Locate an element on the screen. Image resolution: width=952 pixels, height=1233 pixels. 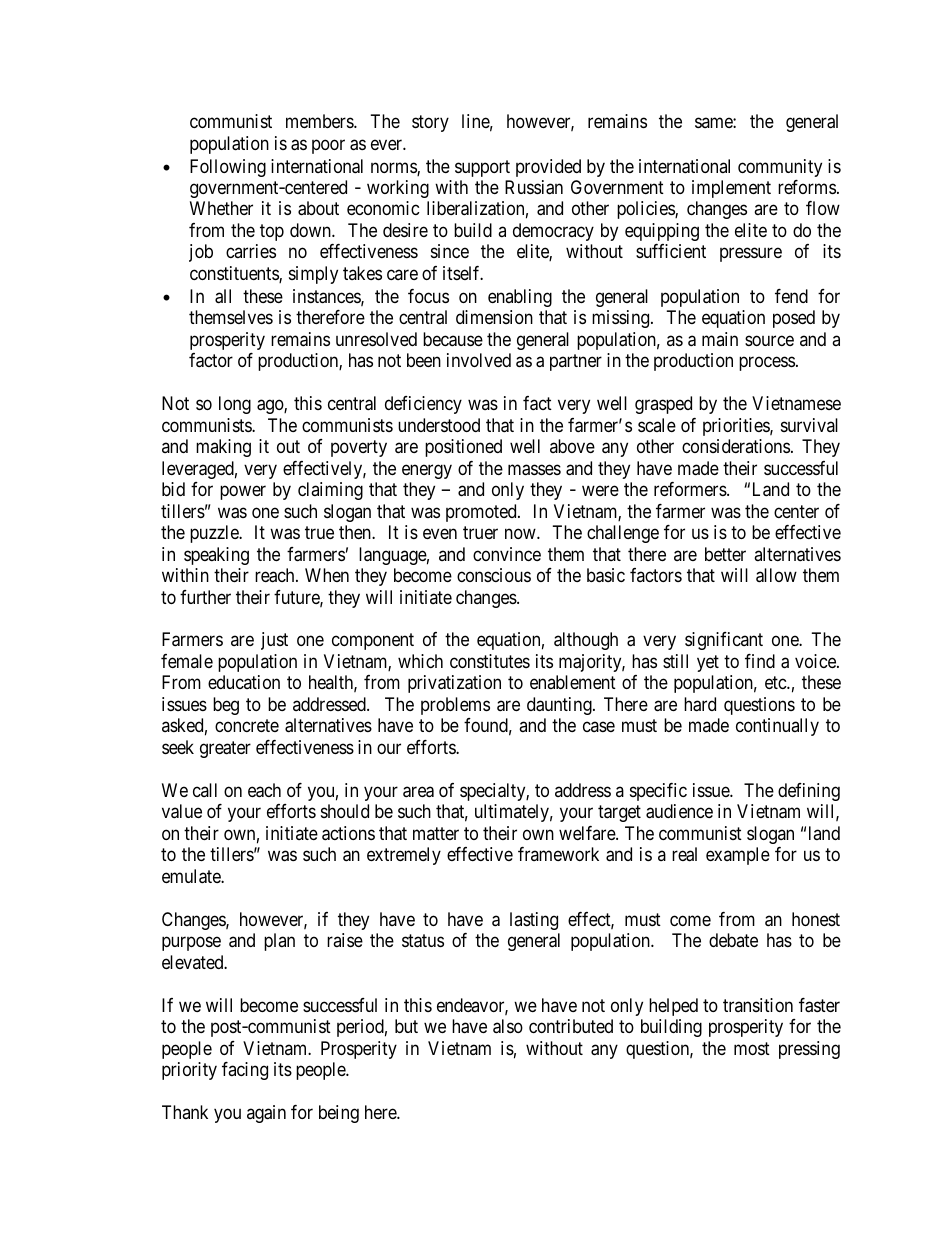
call is located at coordinates (205, 790).
